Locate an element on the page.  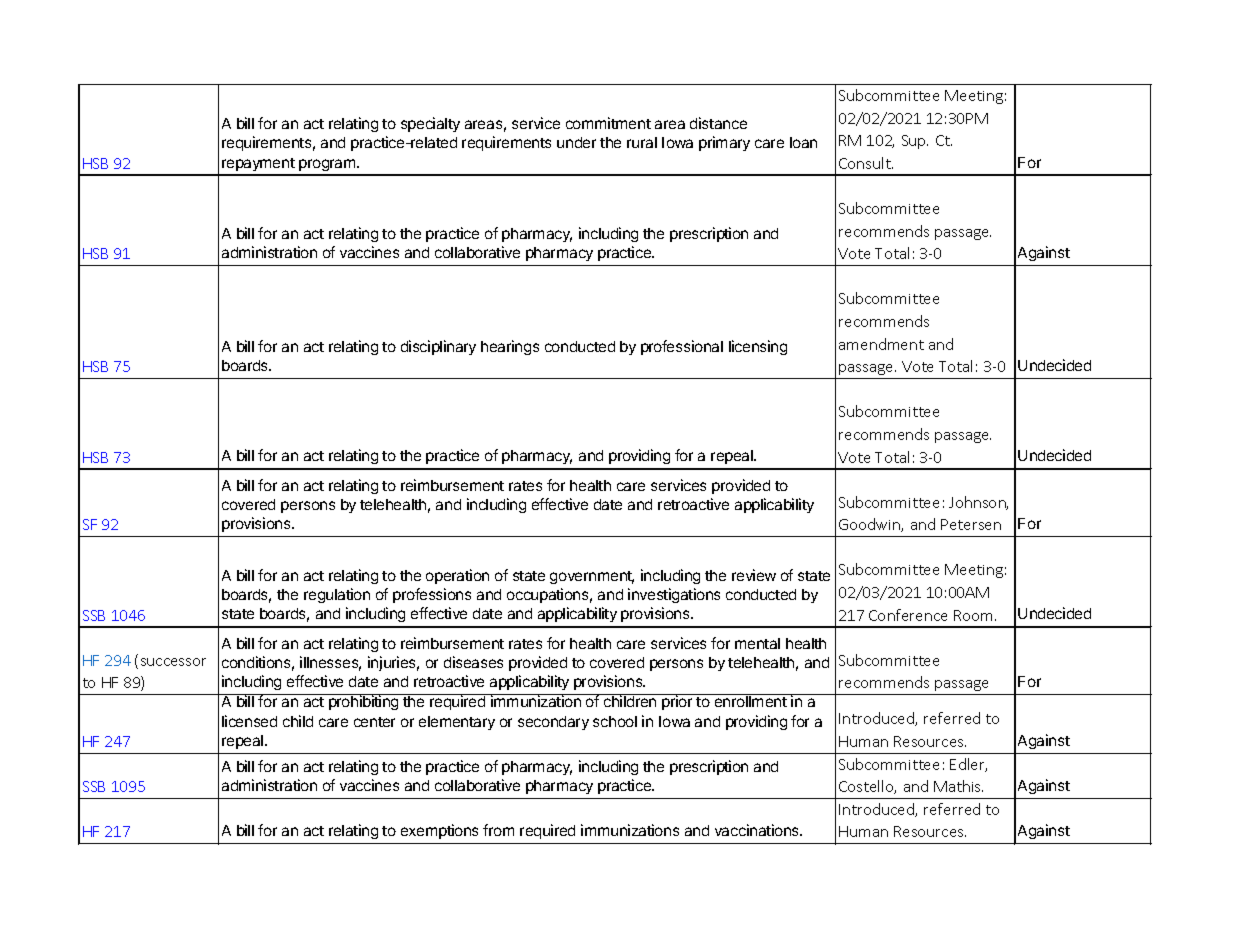
amendment is located at coordinates (881, 344).
